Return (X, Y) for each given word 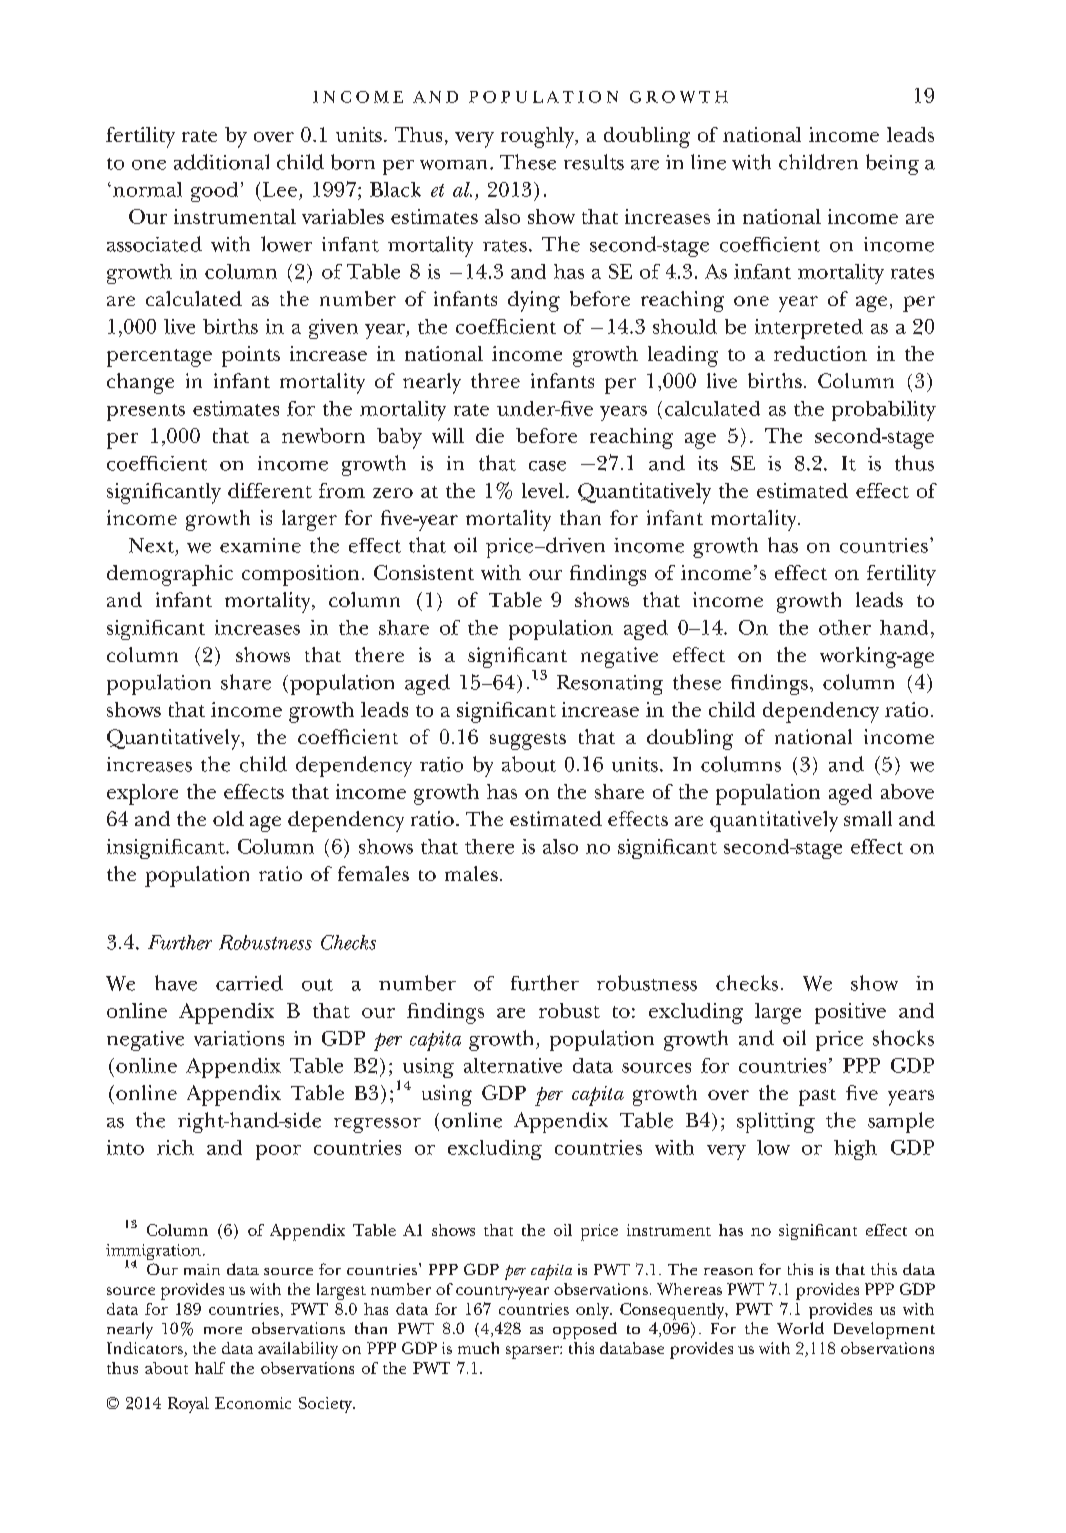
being (892, 164)
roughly (539, 137)
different (270, 490)
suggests (528, 741)
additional (221, 162)
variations (239, 1038)
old (228, 818)
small (868, 818)
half (210, 1368)
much (478, 1348)
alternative (513, 1065)
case (547, 466)
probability (884, 411)
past (817, 1097)
